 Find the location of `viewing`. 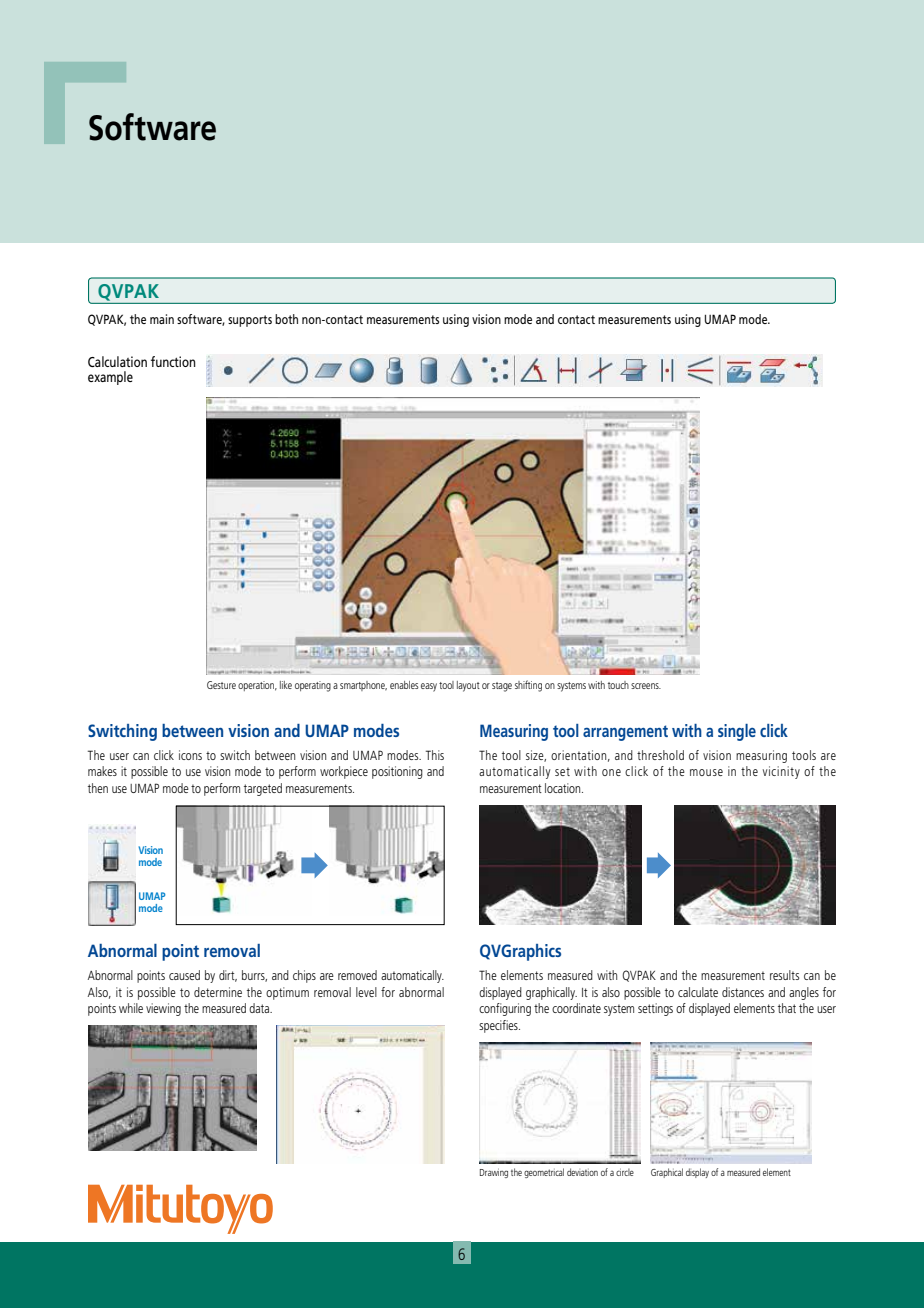

viewing is located at coordinates (163, 1009).
